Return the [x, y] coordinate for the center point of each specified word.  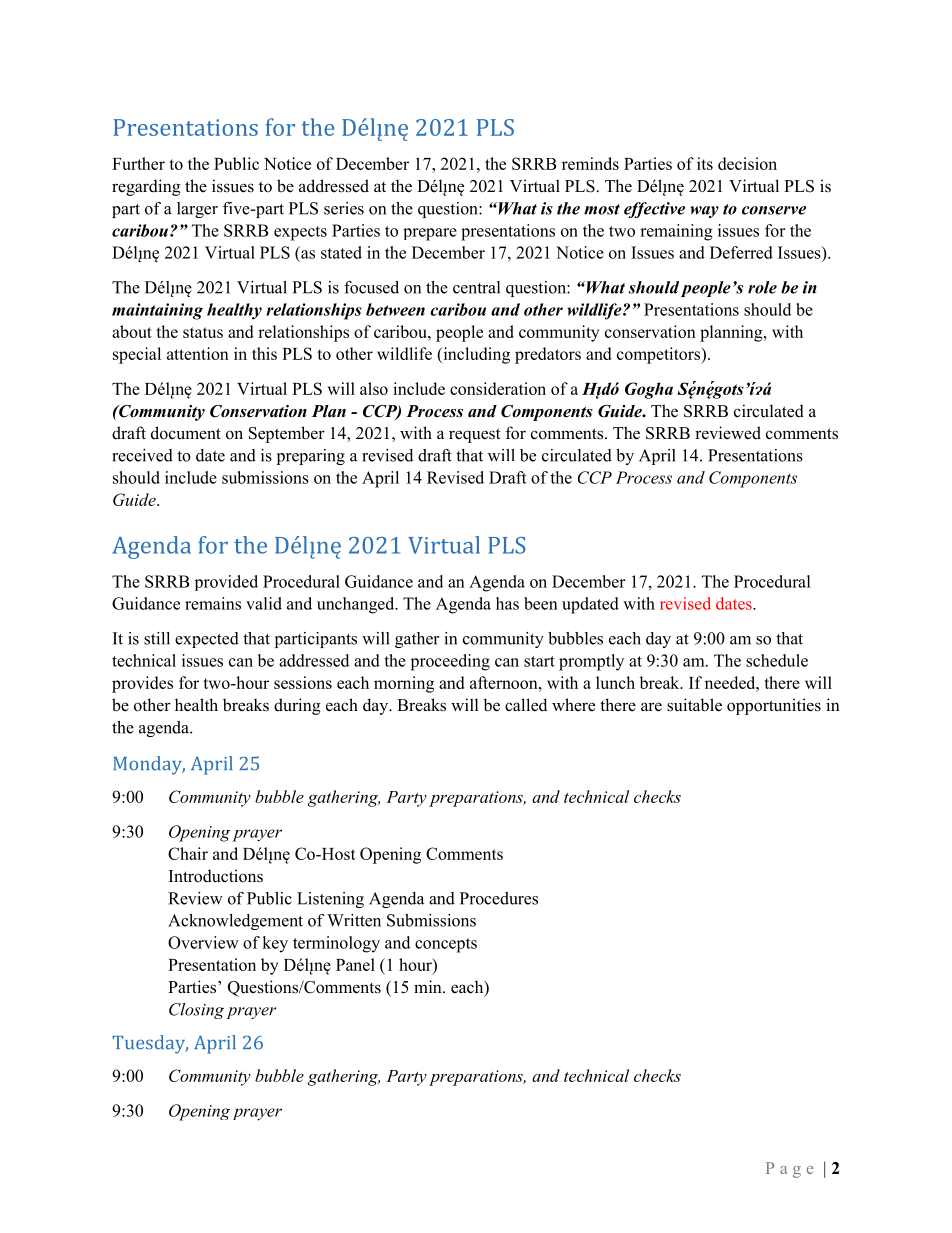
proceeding [450, 662]
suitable [694, 705]
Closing [196, 1011]
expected [207, 640]
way [704, 212]
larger [197, 210]
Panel [355, 964]
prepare [430, 234]
